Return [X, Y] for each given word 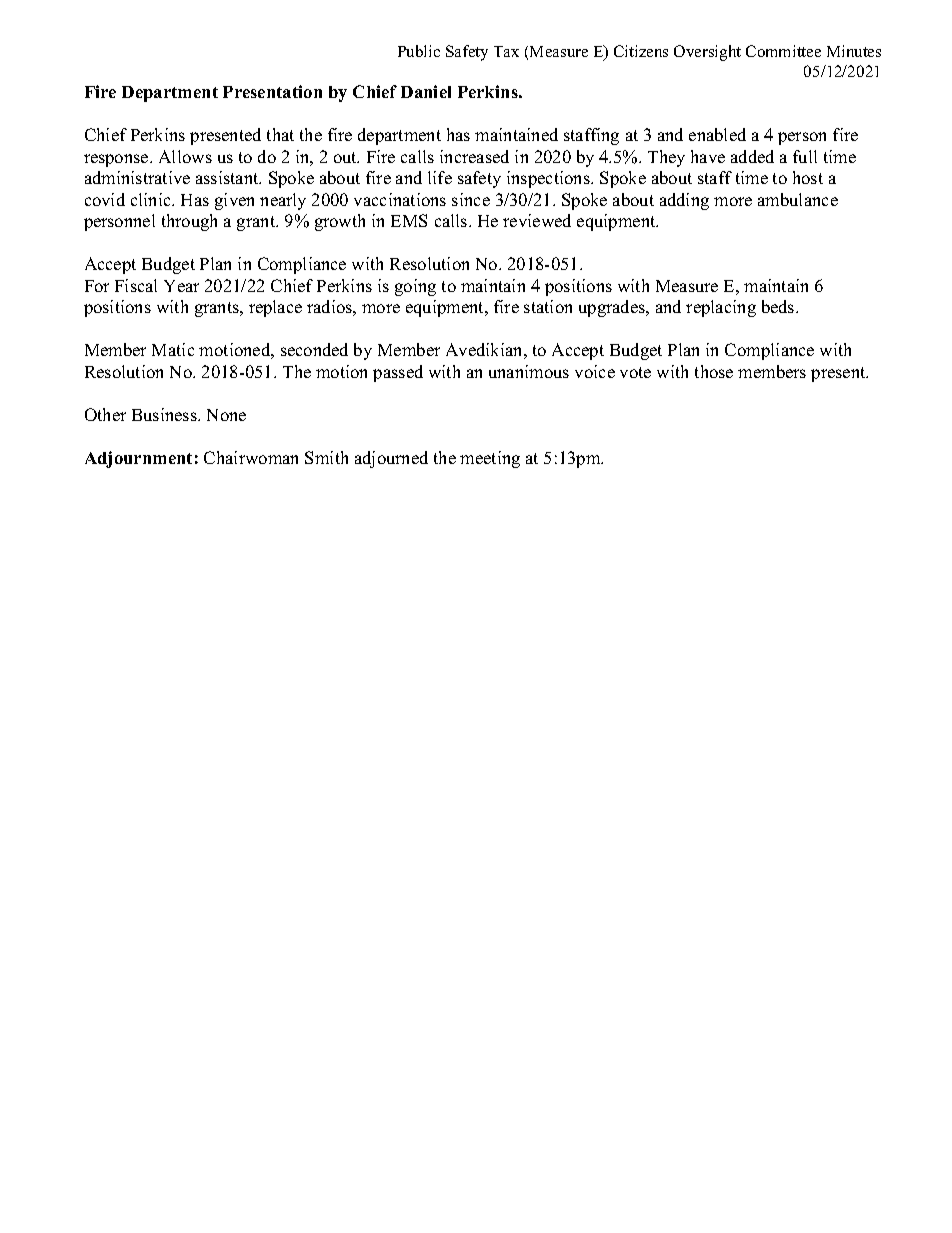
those [714, 371]
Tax [506, 51]
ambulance [798, 199]
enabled [717, 134]
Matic [173, 349]
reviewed [537, 220]
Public [419, 51]
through [189, 222]
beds [779, 306]
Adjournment [138, 459]
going [415, 287]
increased [474, 156]
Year [181, 286]
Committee [783, 51]
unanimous [529, 371]
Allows [185, 156]
